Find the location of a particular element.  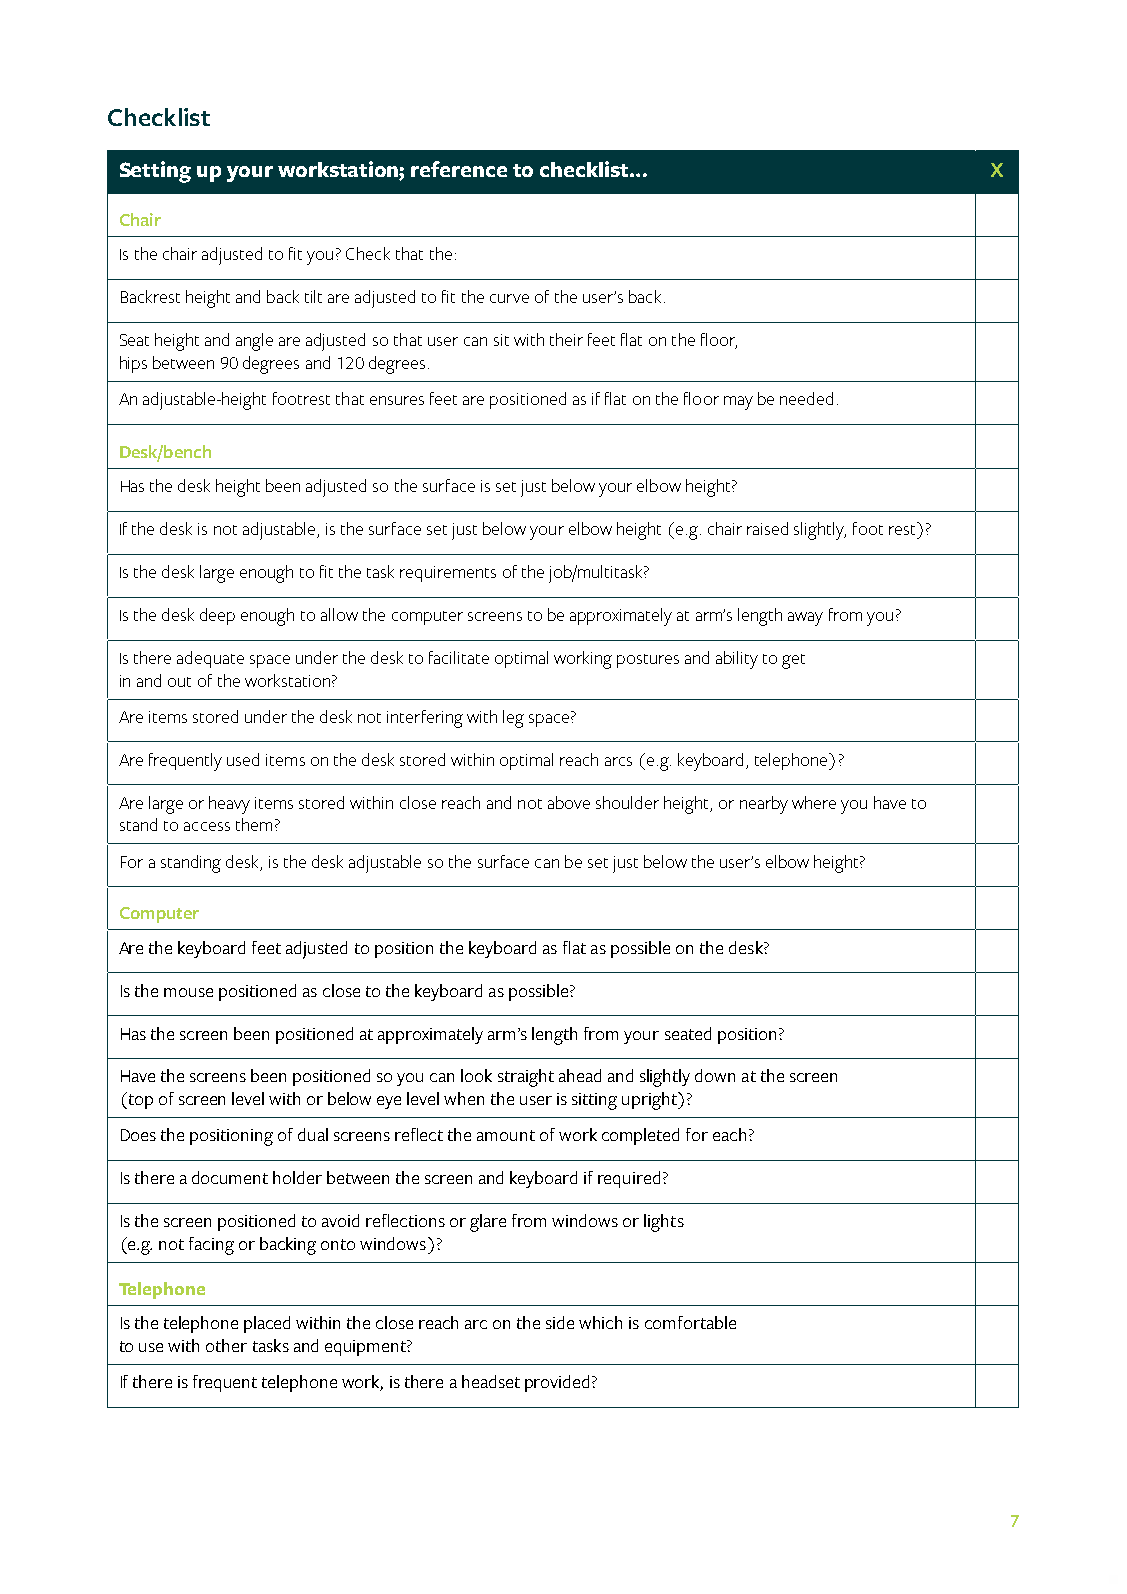

deep is located at coordinates (217, 616).
